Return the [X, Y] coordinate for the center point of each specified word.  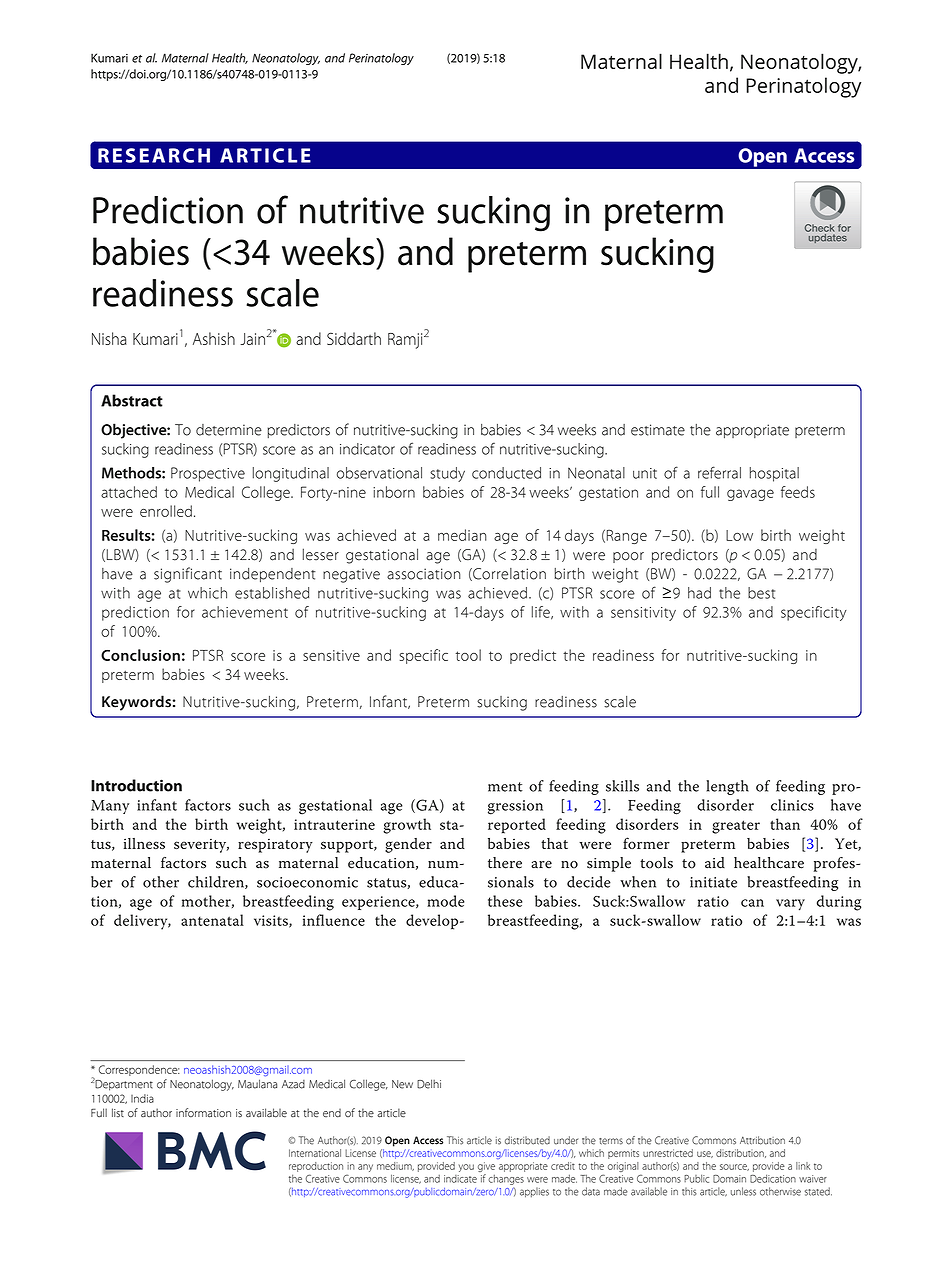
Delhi [429, 1084]
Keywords [136, 703]
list [118, 1112]
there [505, 863]
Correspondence [139, 1070]
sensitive [331, 655]
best [761, 593]
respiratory [275, 846]
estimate [658, 430]
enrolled [166, 511]
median [462, 535]
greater [736, 827]
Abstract [132, 400]
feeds [798, 492]
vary [790, 905]
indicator [367, 449]
